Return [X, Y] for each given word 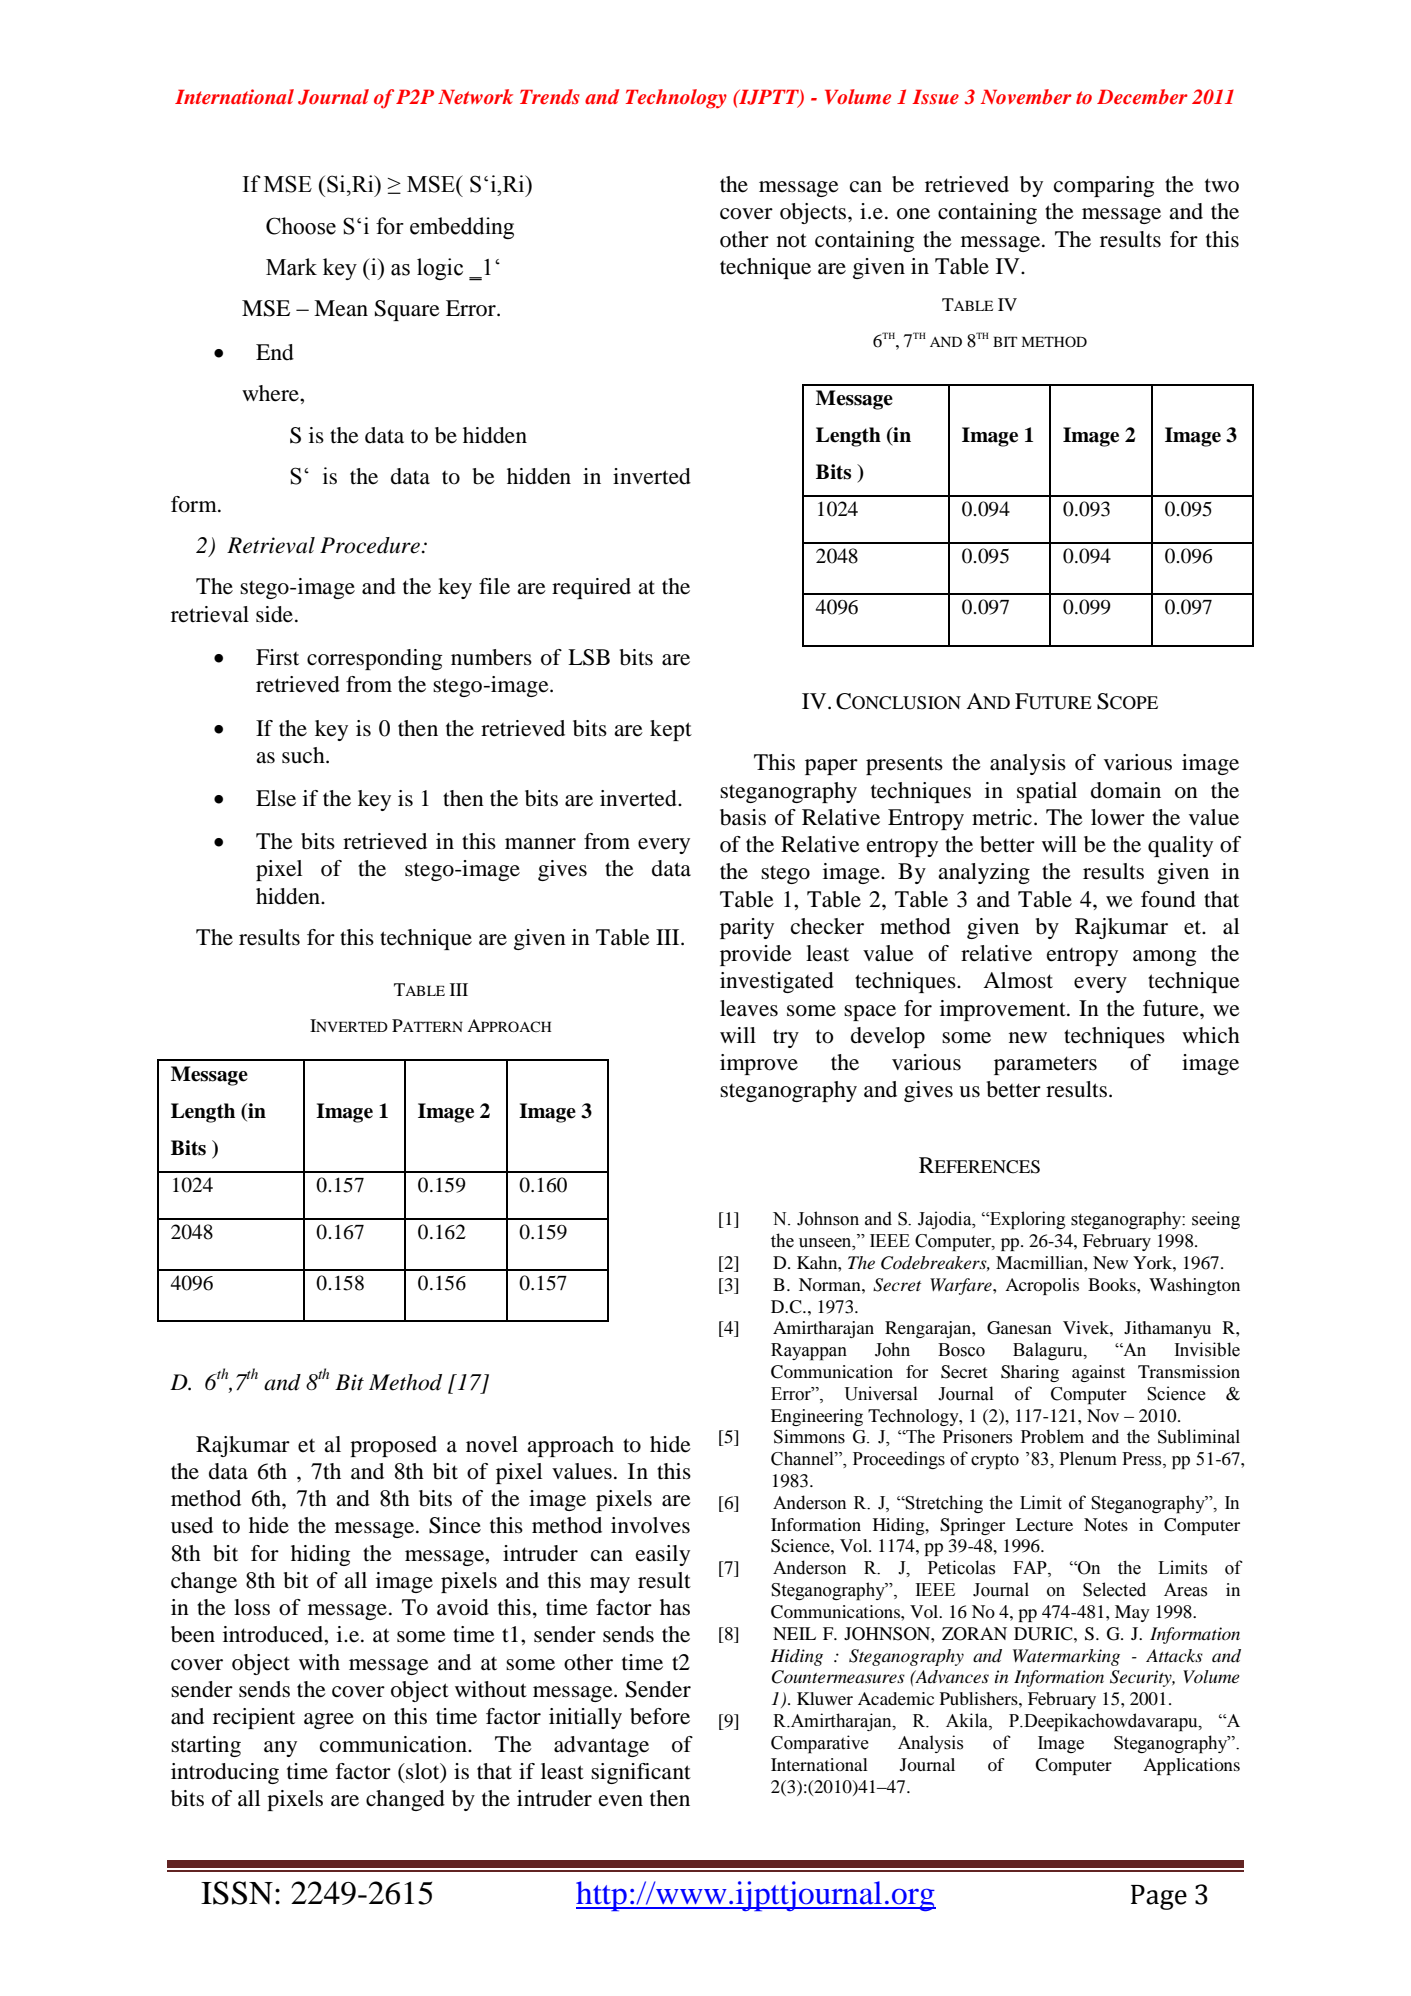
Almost [1018, 980]
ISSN [237, 1893]
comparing [1104, 186]
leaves [749, 1008]
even [621, 1801]
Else [276, 798]
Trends [550, 96]
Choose [301, 226]
